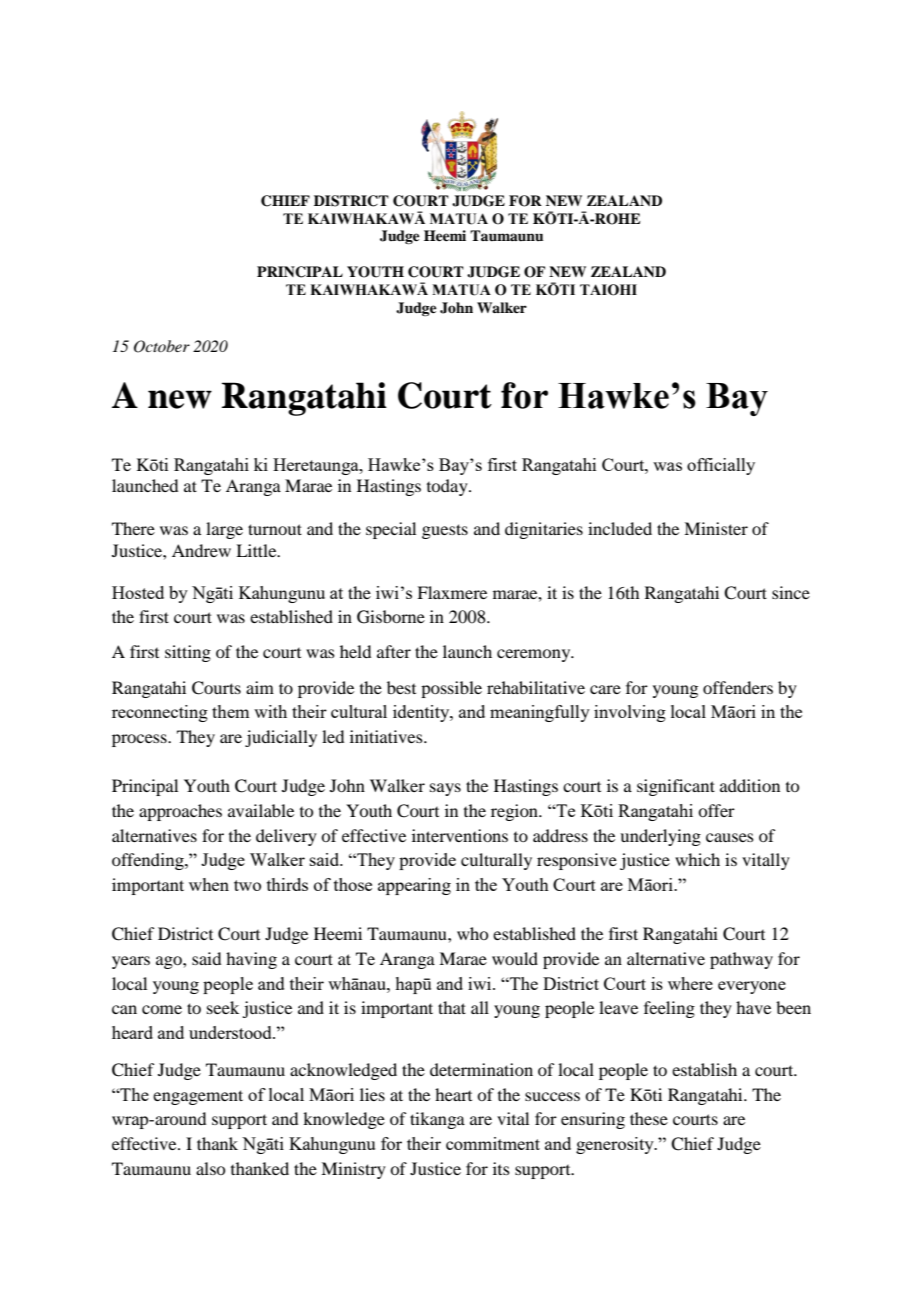 This screenshot has width=924, height=1308. I want to click on also, so click(210, 1168).
